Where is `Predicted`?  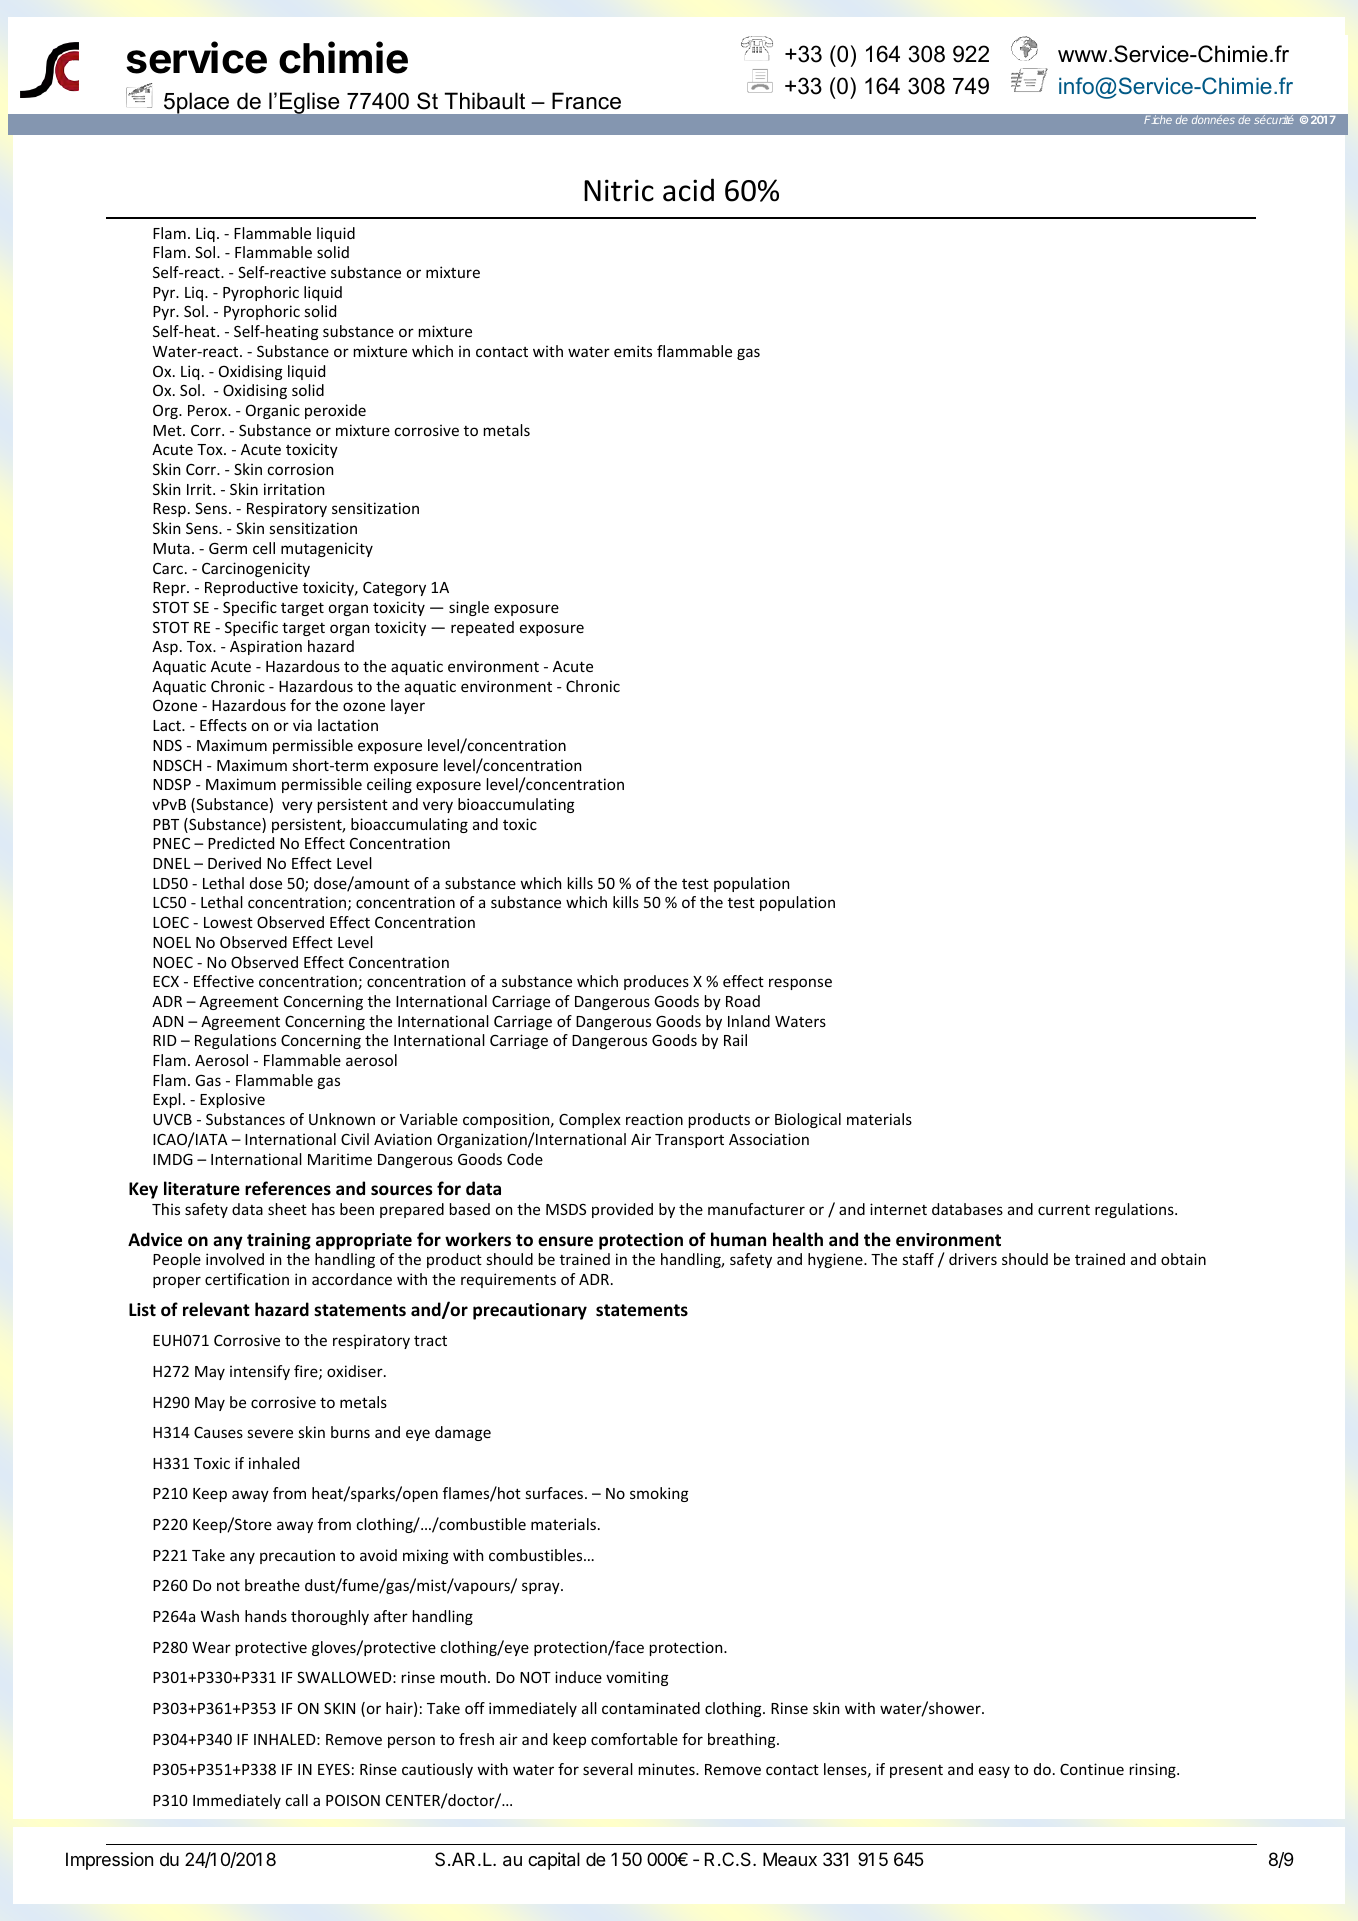 Predicted is located at coordinates (241, 843).
